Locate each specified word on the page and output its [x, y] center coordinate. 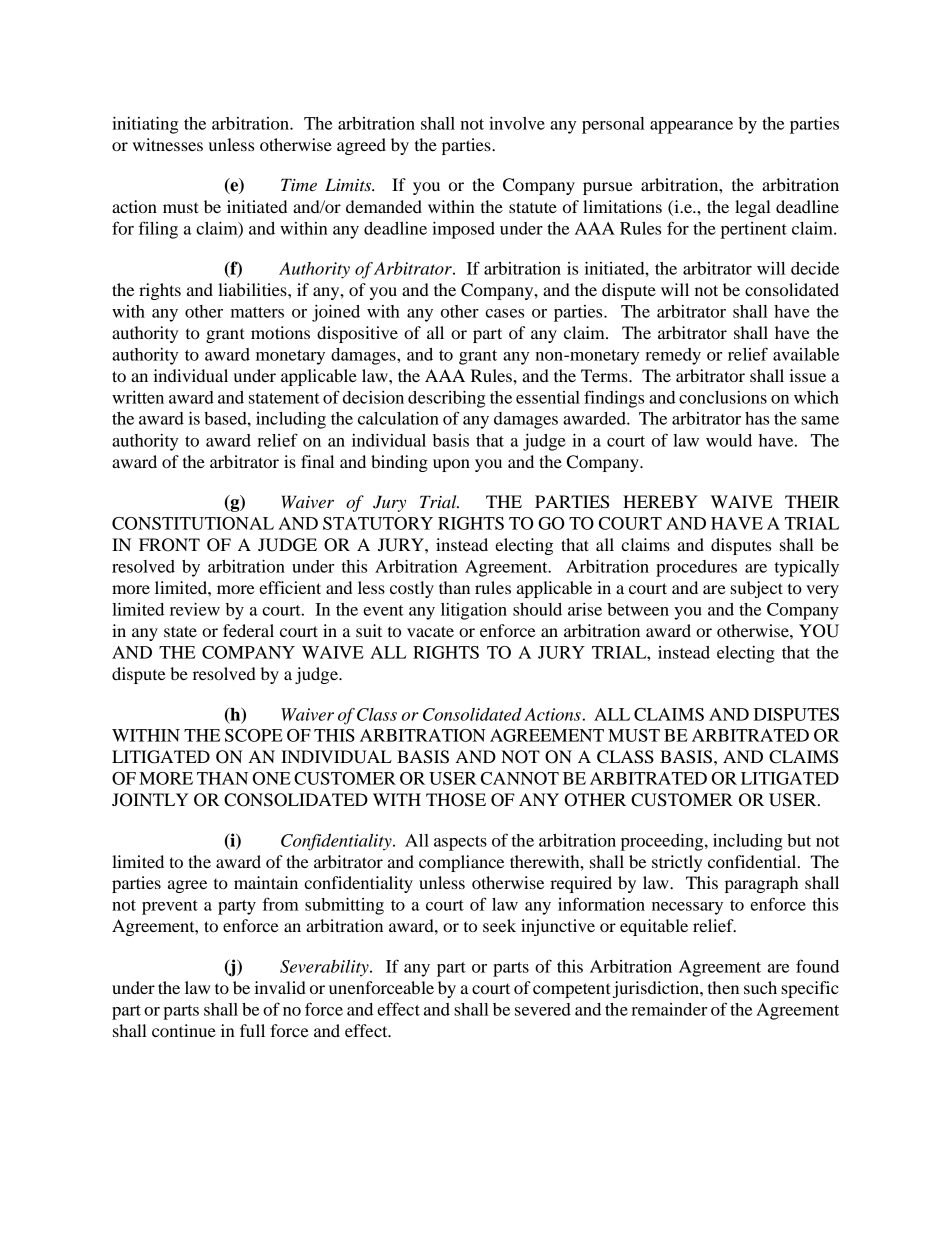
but [799, 840]
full [252, 1030]
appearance [691, 127]
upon [451, 465]
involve [517, 123]
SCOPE [254, 735]
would [729, 440]
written [138, 397]
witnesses [168, 144]
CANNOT [520, 778]
